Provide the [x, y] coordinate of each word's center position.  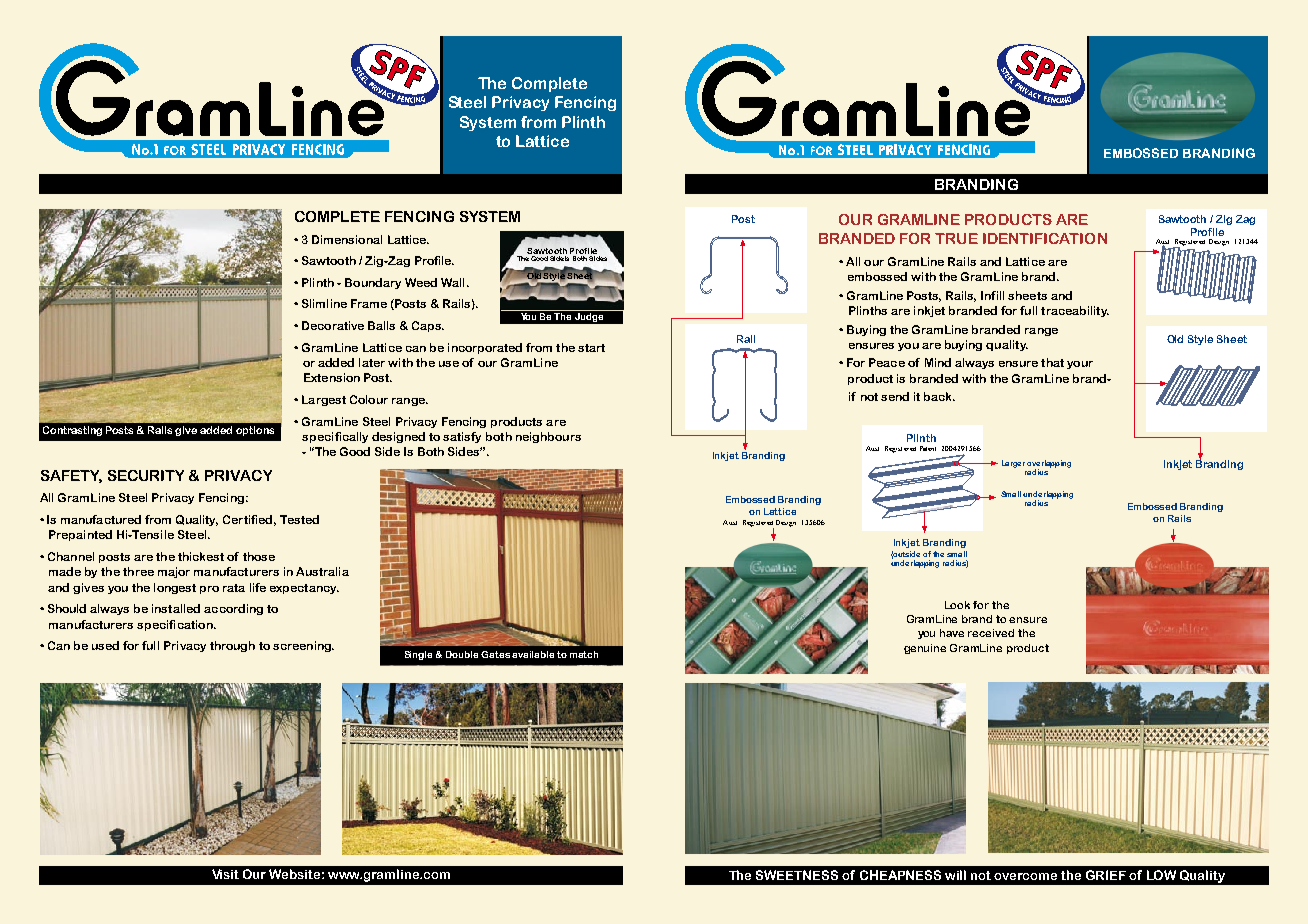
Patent [928, 448]
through [232, 646]
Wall [452, 282]
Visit [225, 874]
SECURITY [146, 475]
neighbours [548, 437]
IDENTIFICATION [1045, 238]
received [991, 633]
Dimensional [347, 239]
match [584, 654]
